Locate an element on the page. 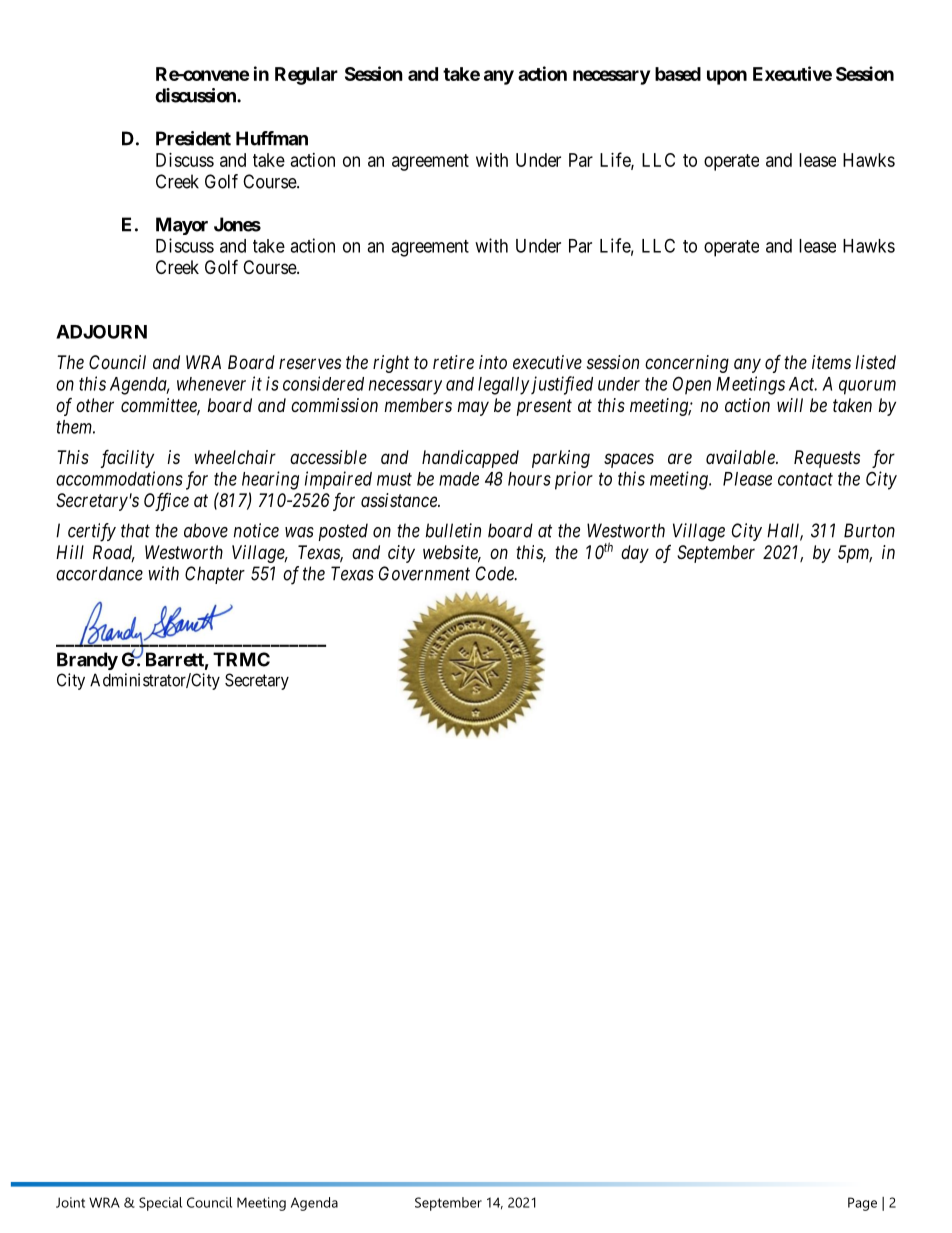  President is located at coordinates (193, 138).
